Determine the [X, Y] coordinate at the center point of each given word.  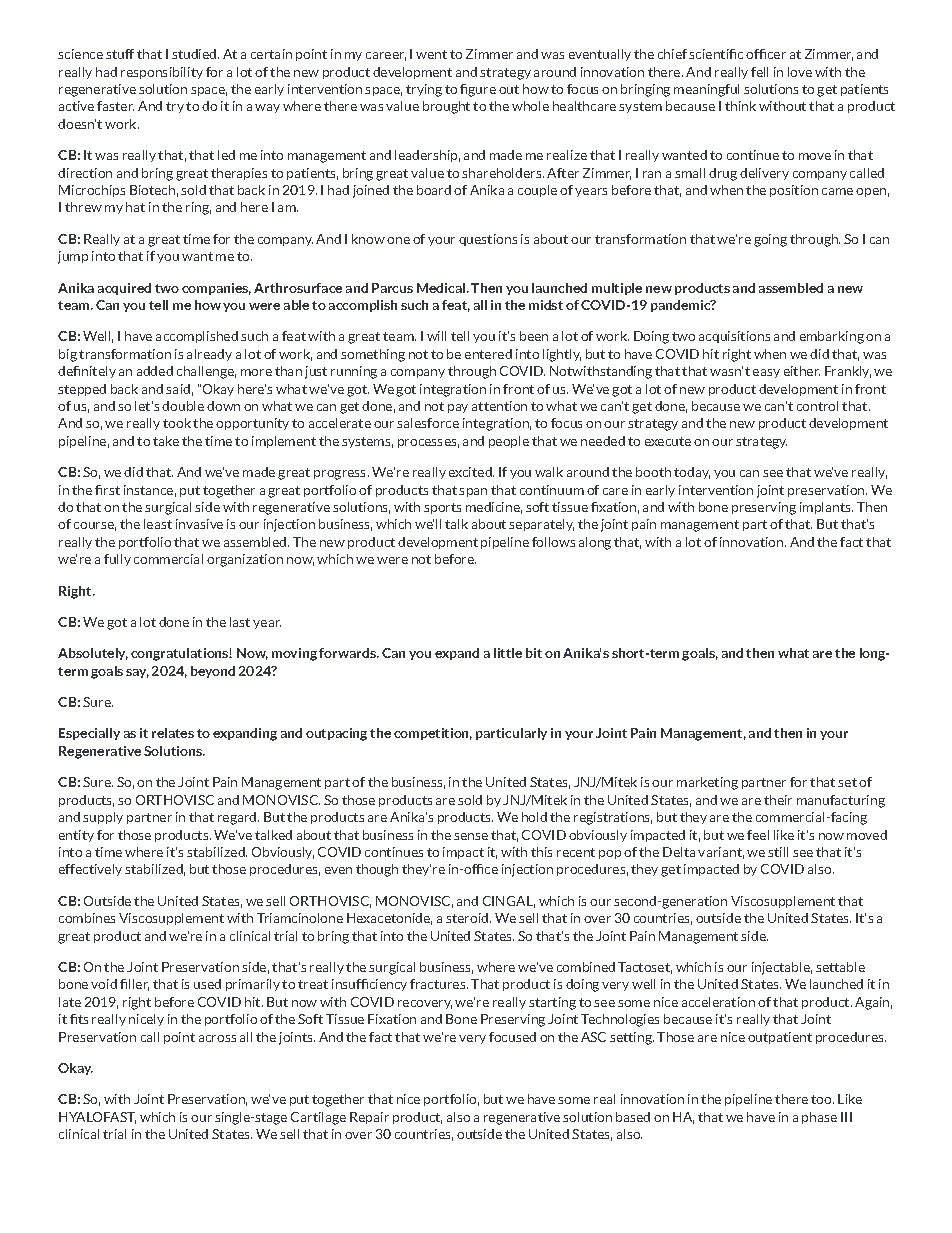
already [209, 355]
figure [478, 90]
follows [553, 542]
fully [117, 560]
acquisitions [734, 337]
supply [103, 818]
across [217, 1038]
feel [758, 835]
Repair [369, 1118]
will [436, 336]
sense [471, 836]
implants [826, 508]
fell [759, 72]
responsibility [162, 73]
